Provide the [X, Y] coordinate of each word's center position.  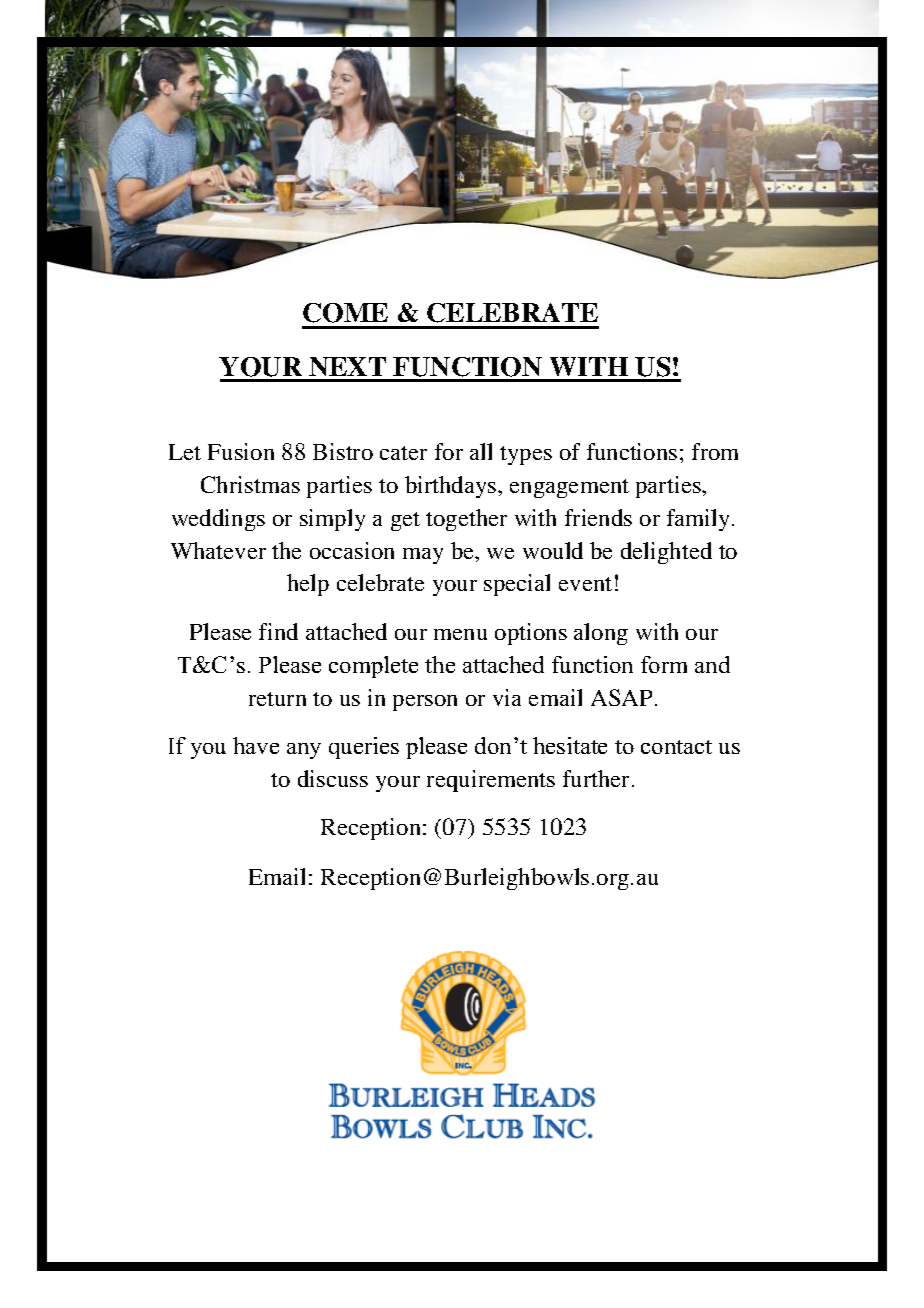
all [481, 451]
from [715, 451]
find [278, 631]
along [601, 634]
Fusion [241, 451]
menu [460, 634]
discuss [333, 778]
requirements [491, 781]
